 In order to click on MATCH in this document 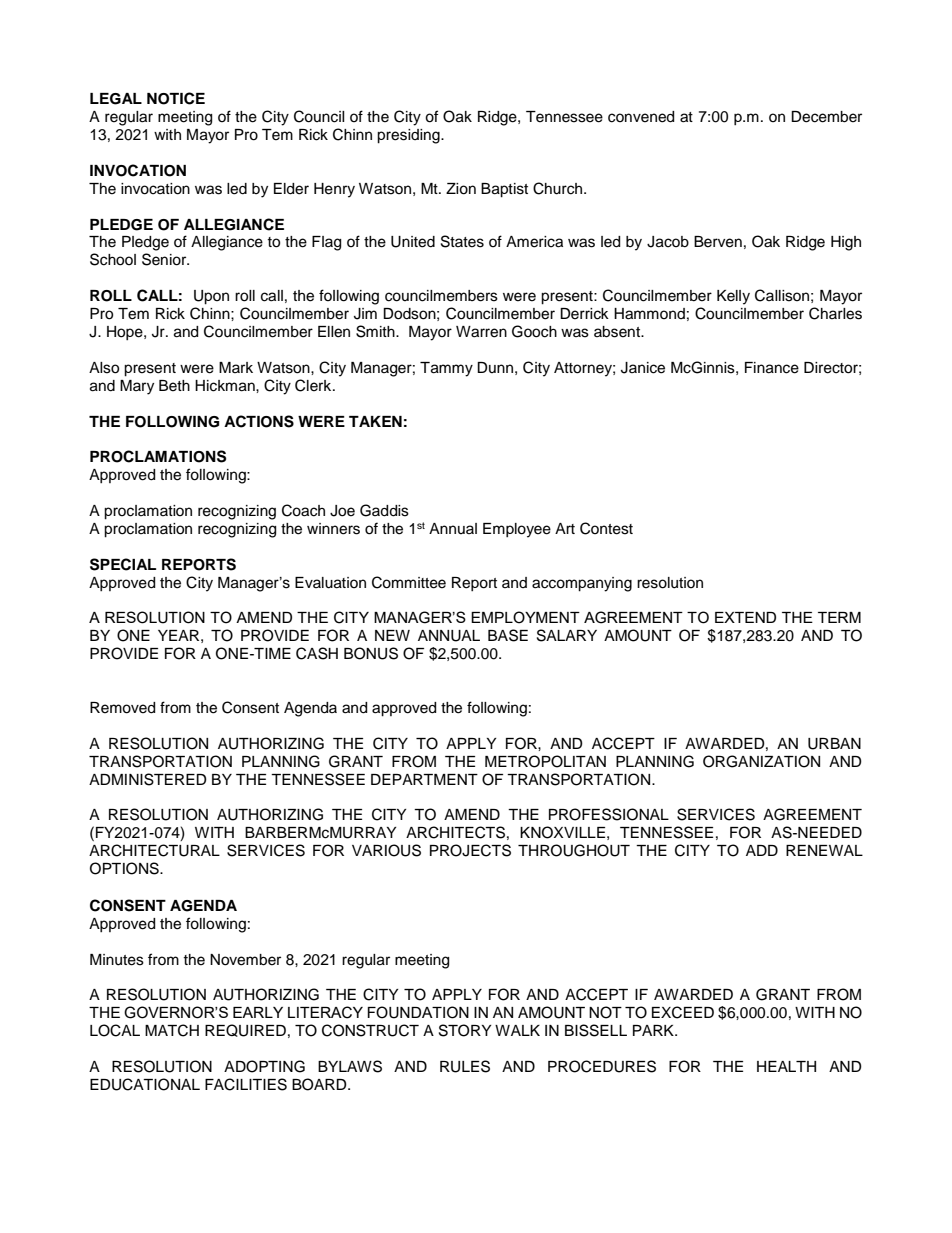, I will do `click(172, 1030)`.
